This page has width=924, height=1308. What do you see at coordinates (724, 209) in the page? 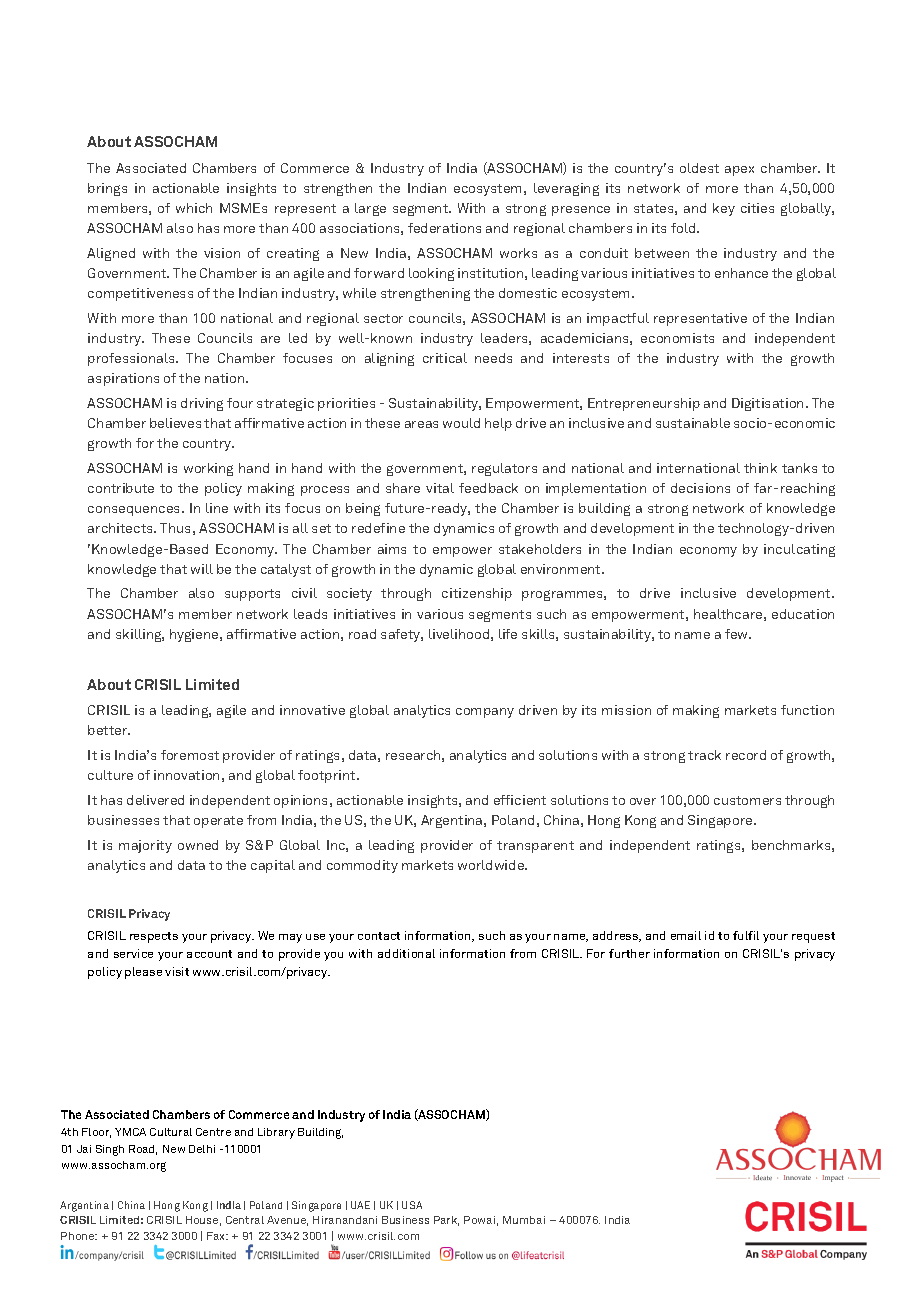
I see `key` at bounding box center [724, 209].
